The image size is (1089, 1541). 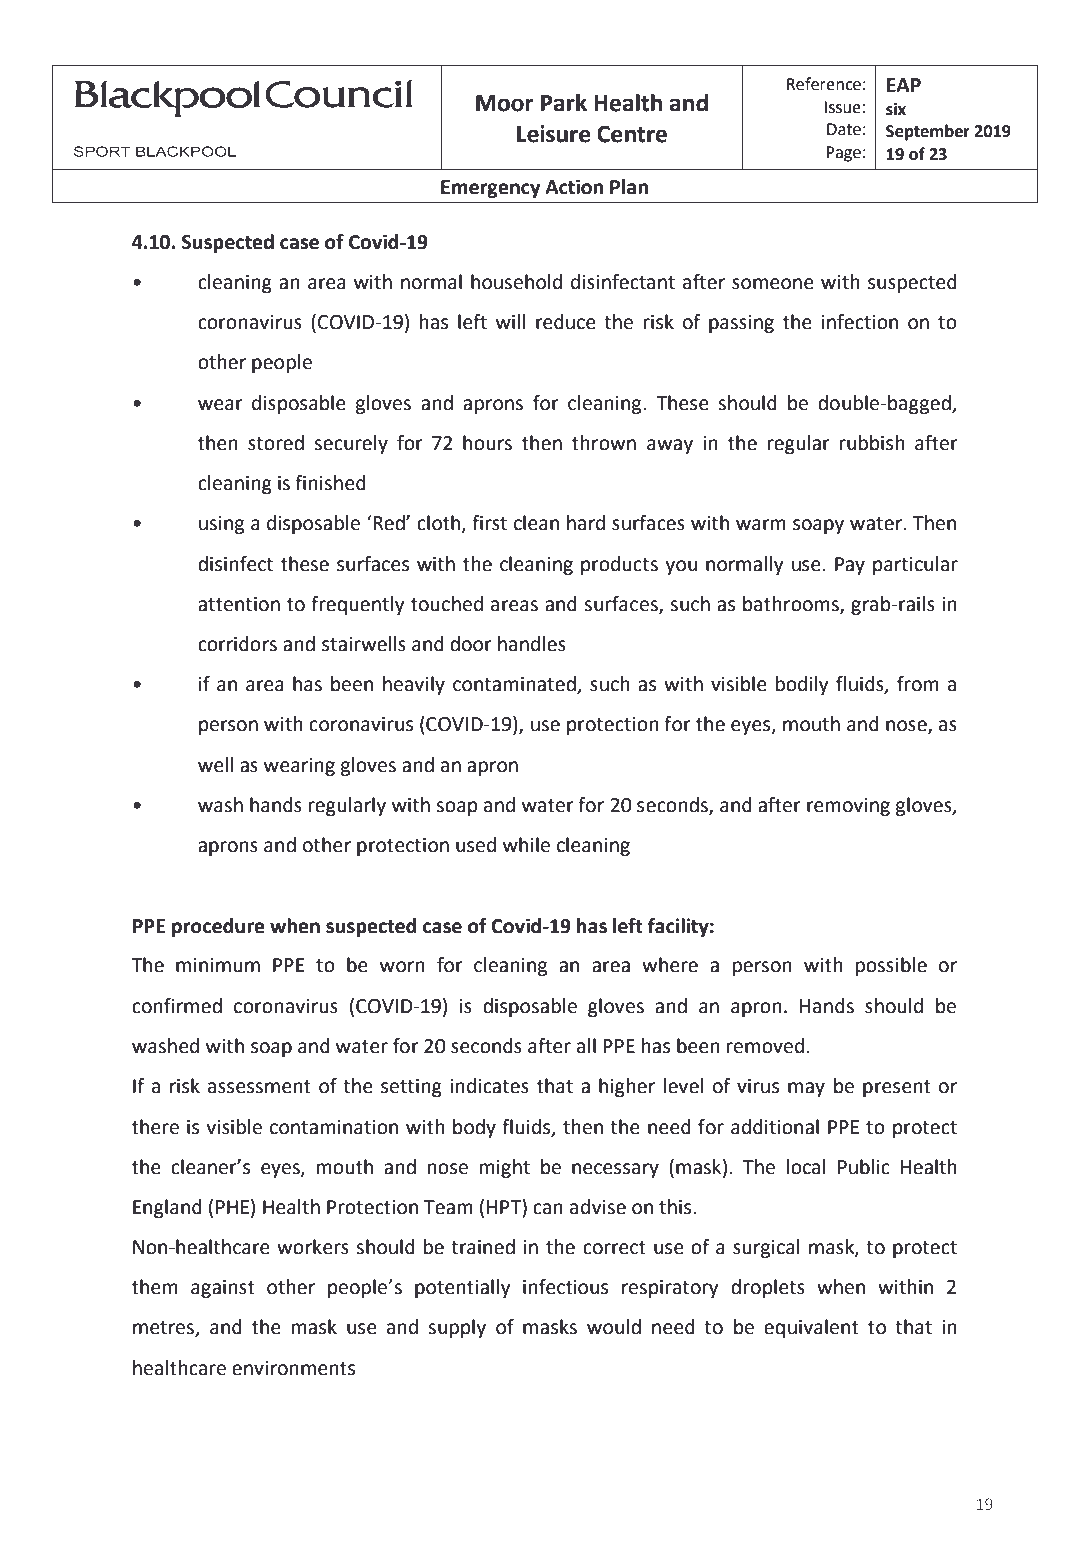 What do you see at coordinates (565, 1287) in the document?
I see `infectious` at bounding box center [565, 1287].
